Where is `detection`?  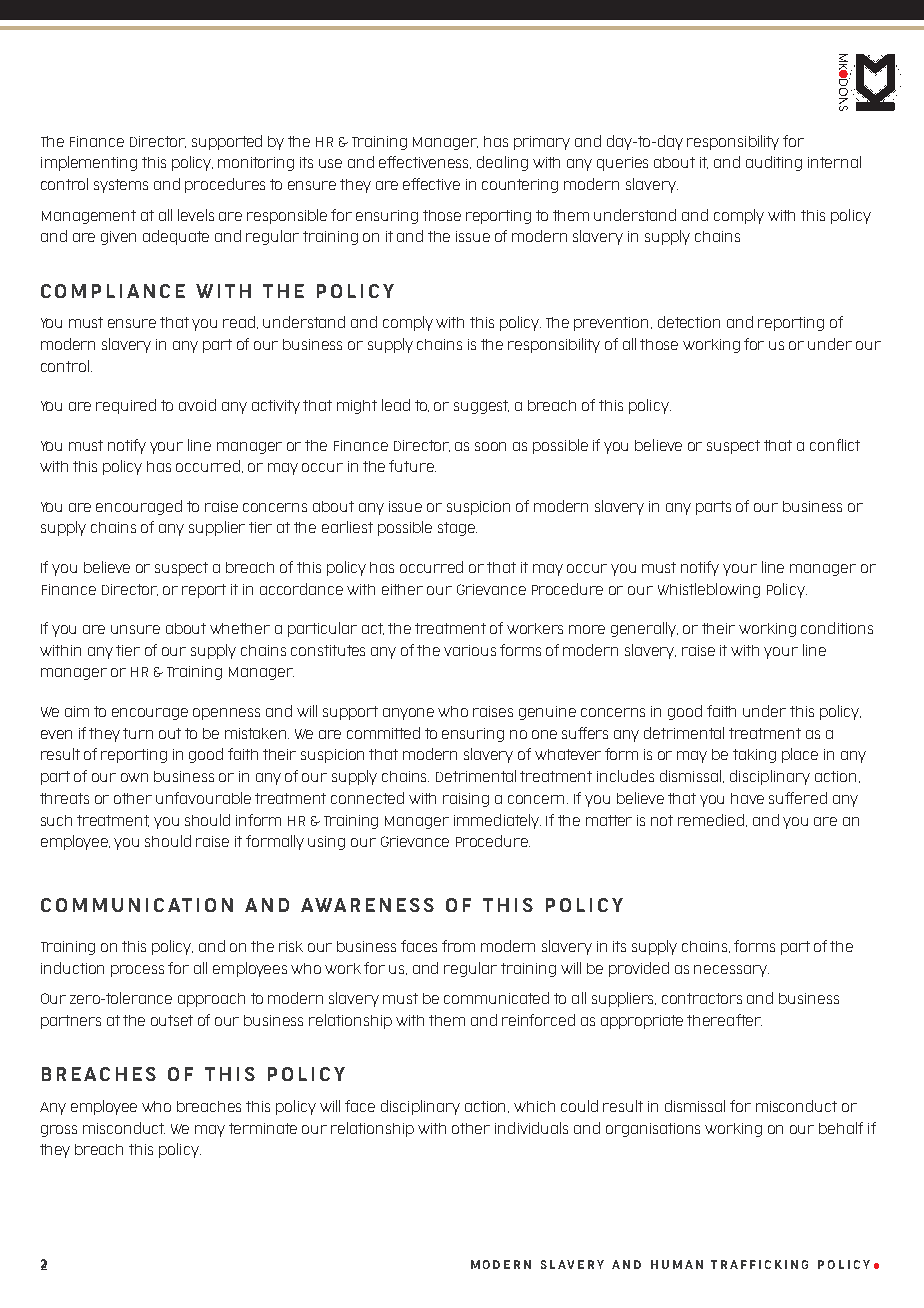
detection is located at coordinates (689, 322).
